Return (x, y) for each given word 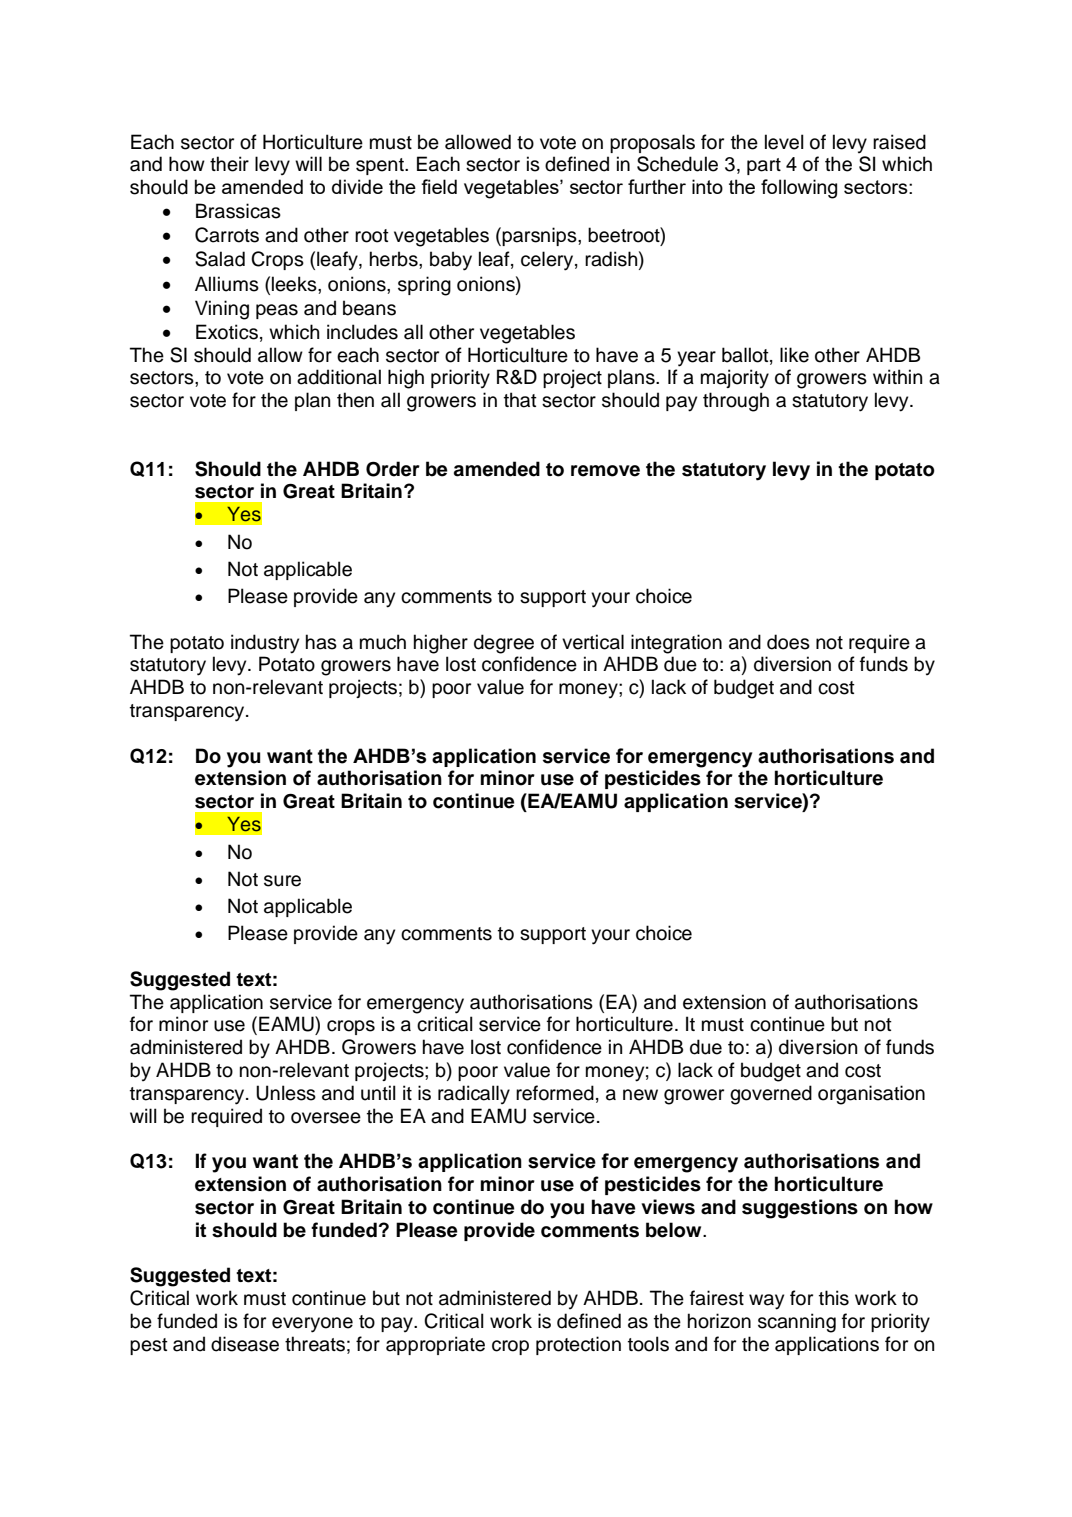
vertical (593, 642)
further (657, 186)
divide (357, 186)
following (799, 189)
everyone (312, 1325)
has (321, 642)
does (788, 642)
